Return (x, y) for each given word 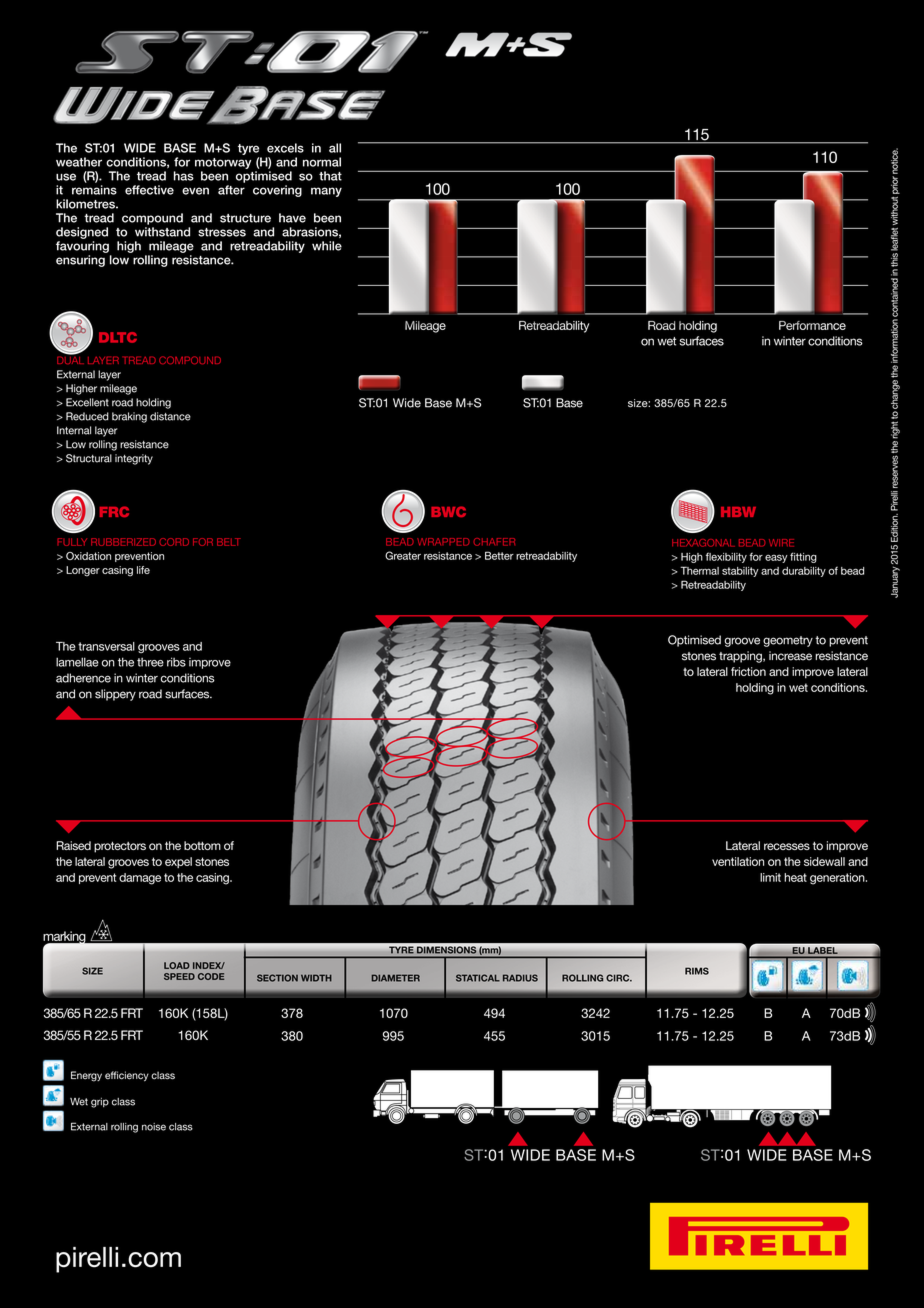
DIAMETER (396, 978)
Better (499, 555)
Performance (812, 325)
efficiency (127, 1076)
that (330, 176)
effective (149, 190)
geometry (788, 641)
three (150, 662)
